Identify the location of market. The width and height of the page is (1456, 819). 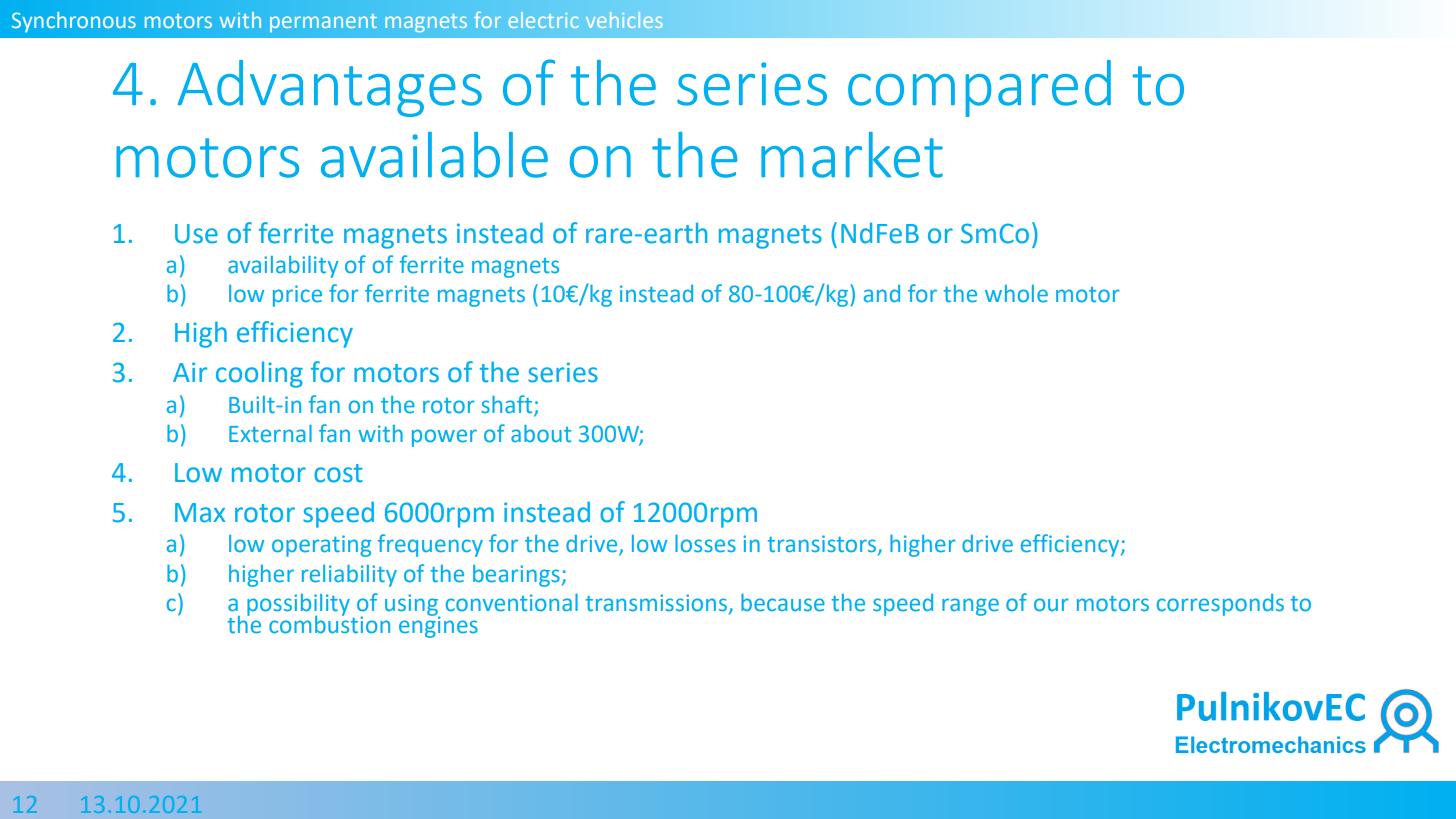
(852, 155).
